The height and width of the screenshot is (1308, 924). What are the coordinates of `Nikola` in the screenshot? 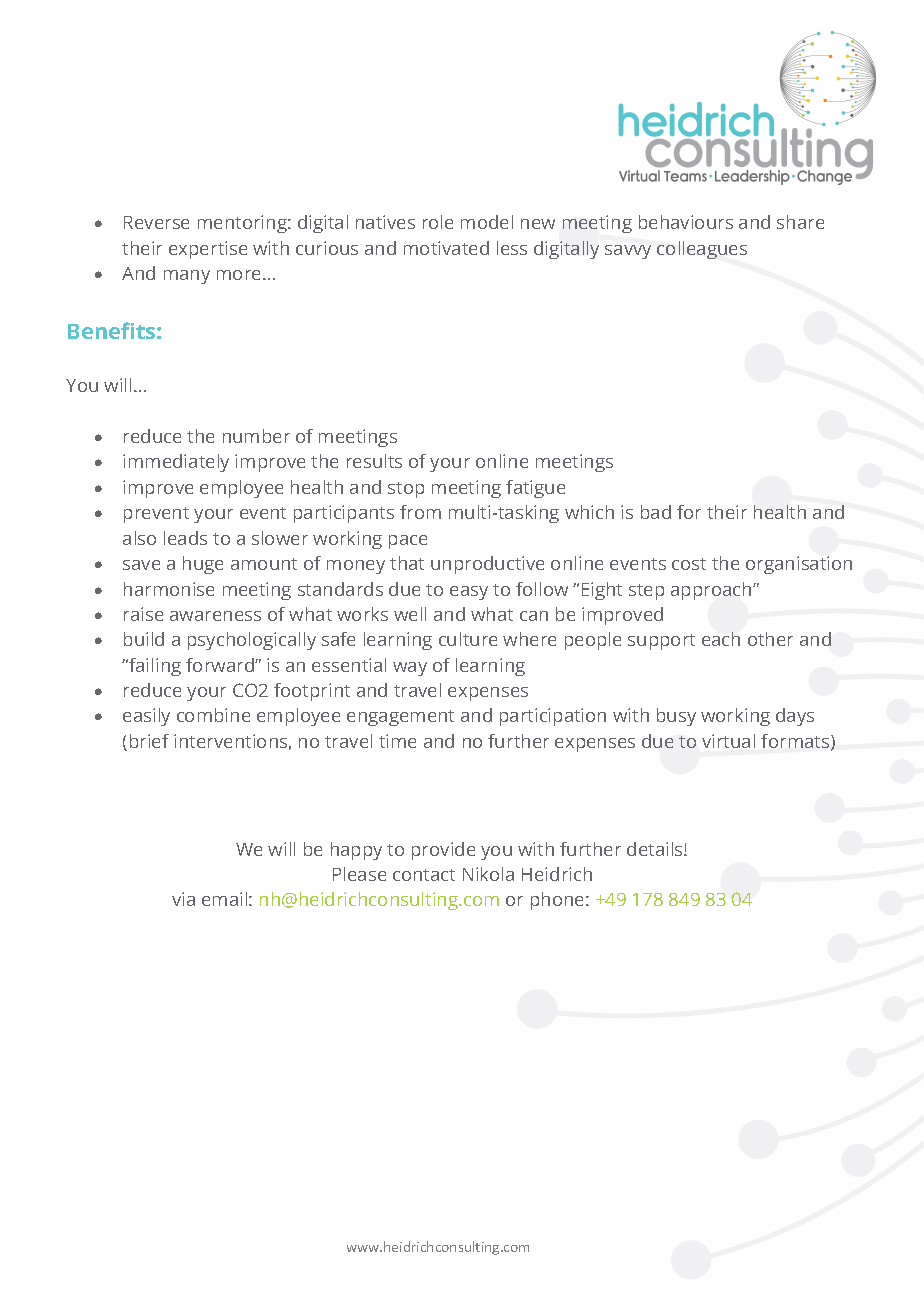 It's located at (488, 874).
